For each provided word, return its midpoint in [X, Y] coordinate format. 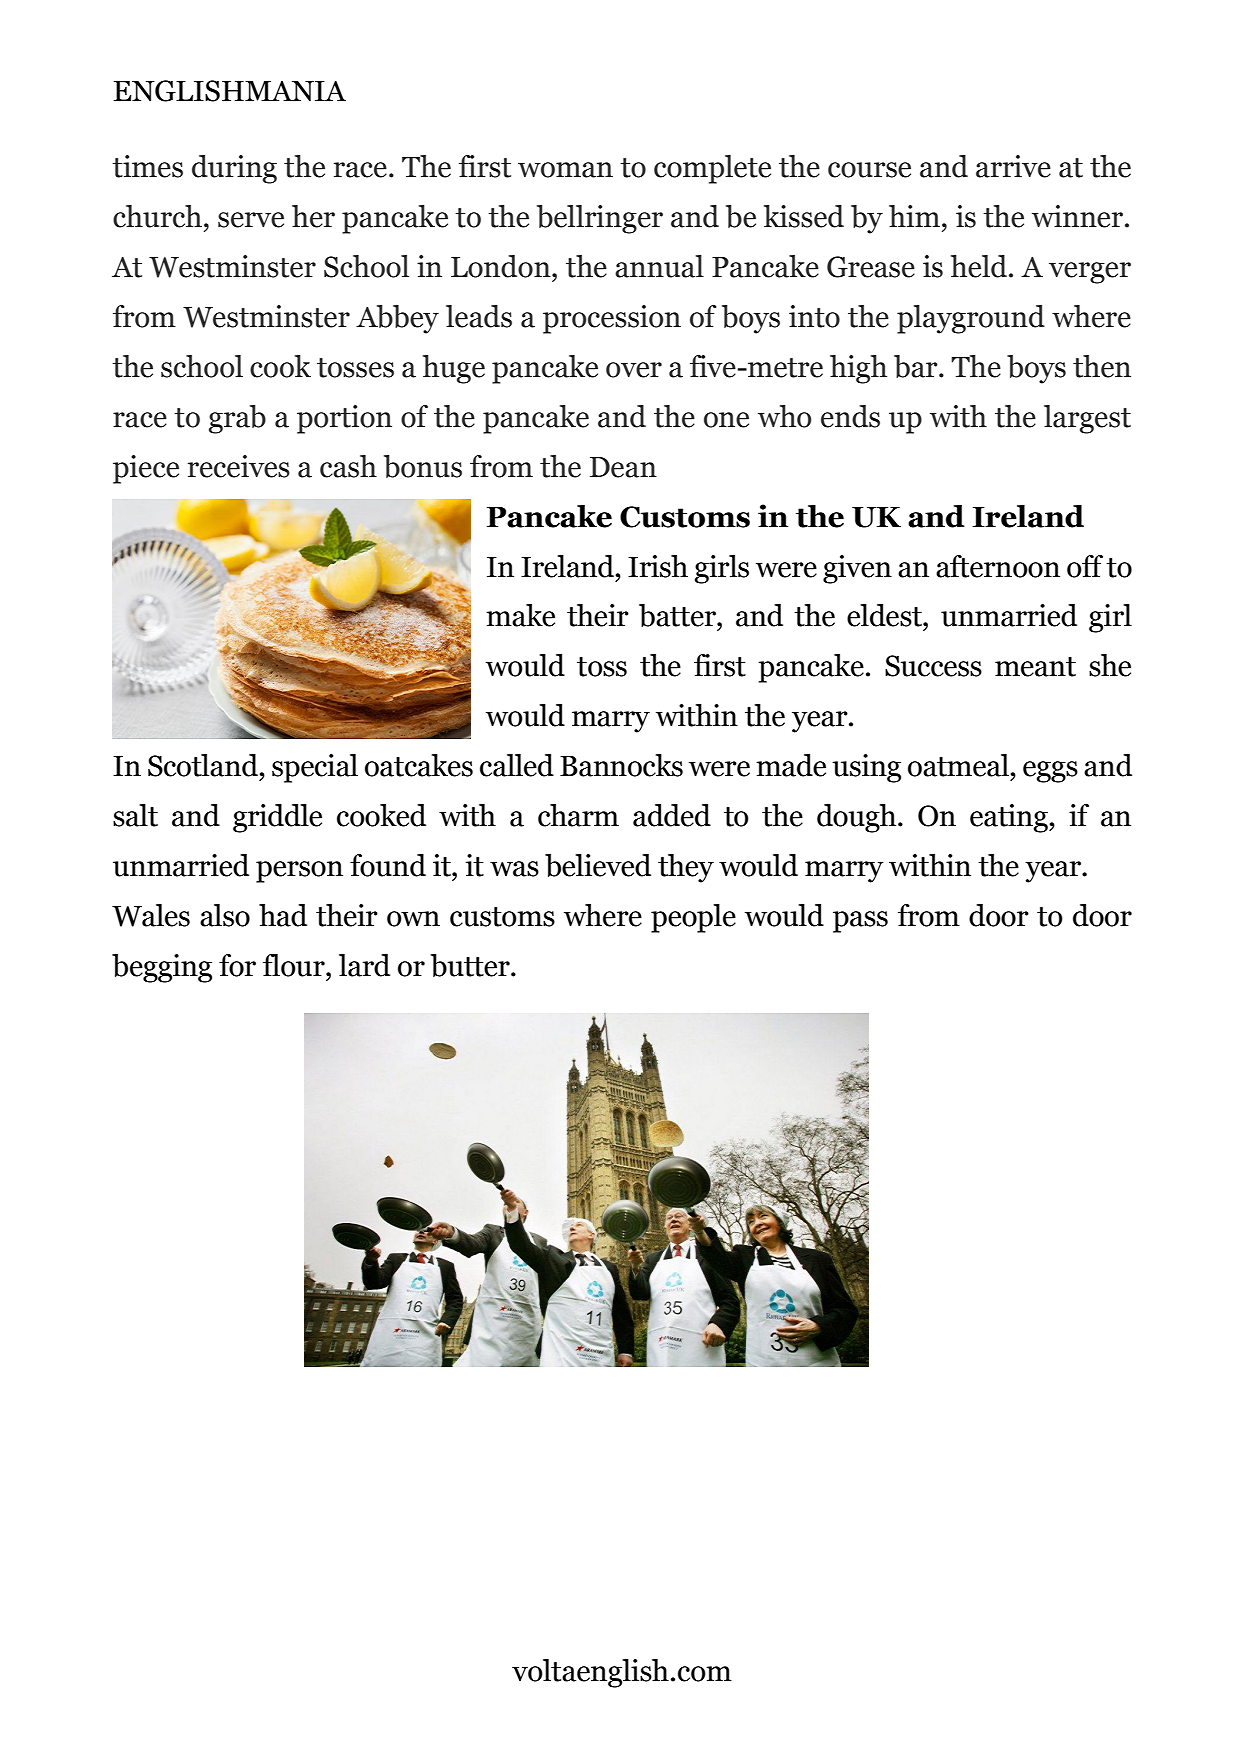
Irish [658, 566]
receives [239, 466]
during [234, 169]
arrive [1013, 166]
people [693, 918]
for [237, 965]
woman [565, 170]
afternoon [998, 566]
